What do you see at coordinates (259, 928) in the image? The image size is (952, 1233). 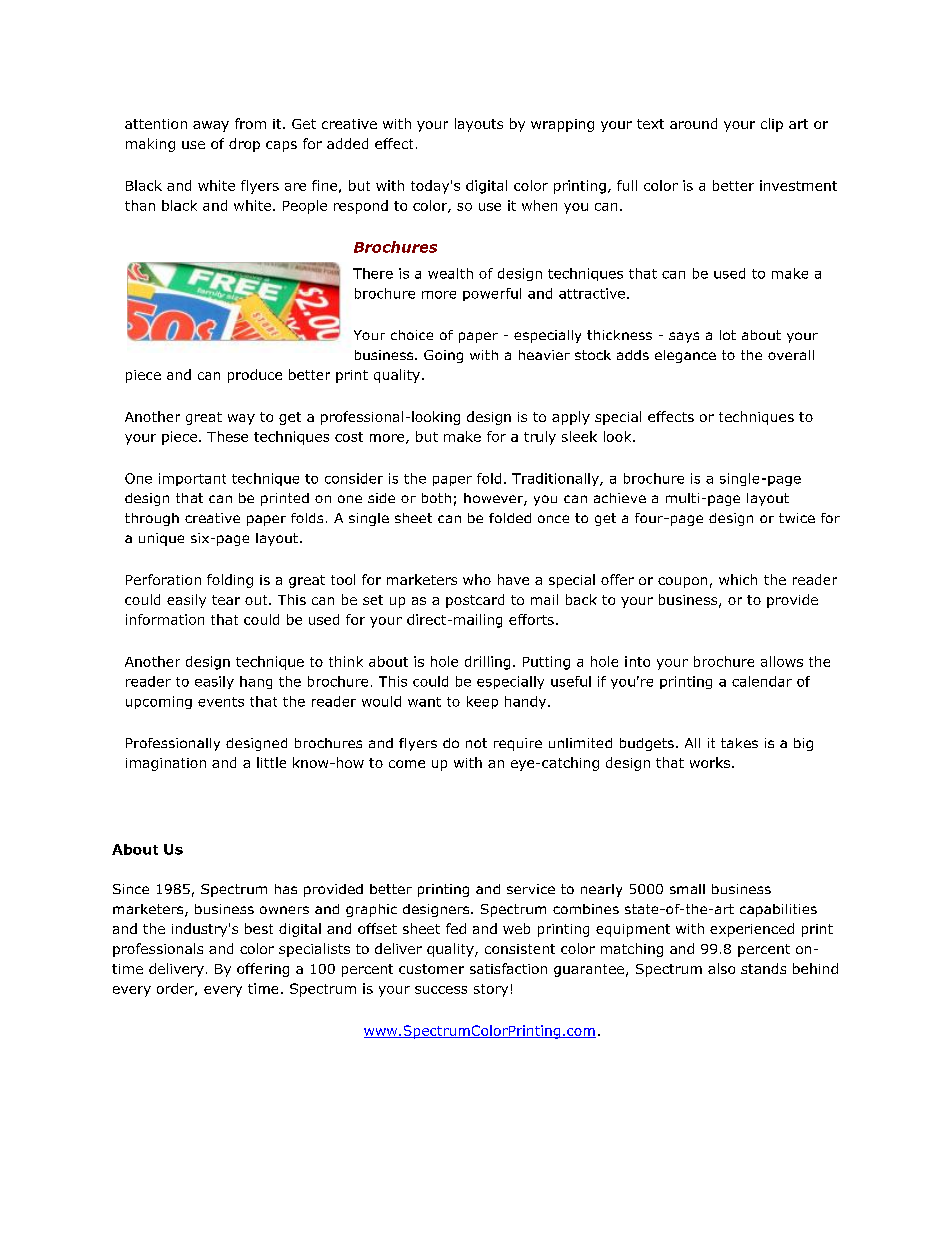 I see `best` at bounding box center [259, 928].
